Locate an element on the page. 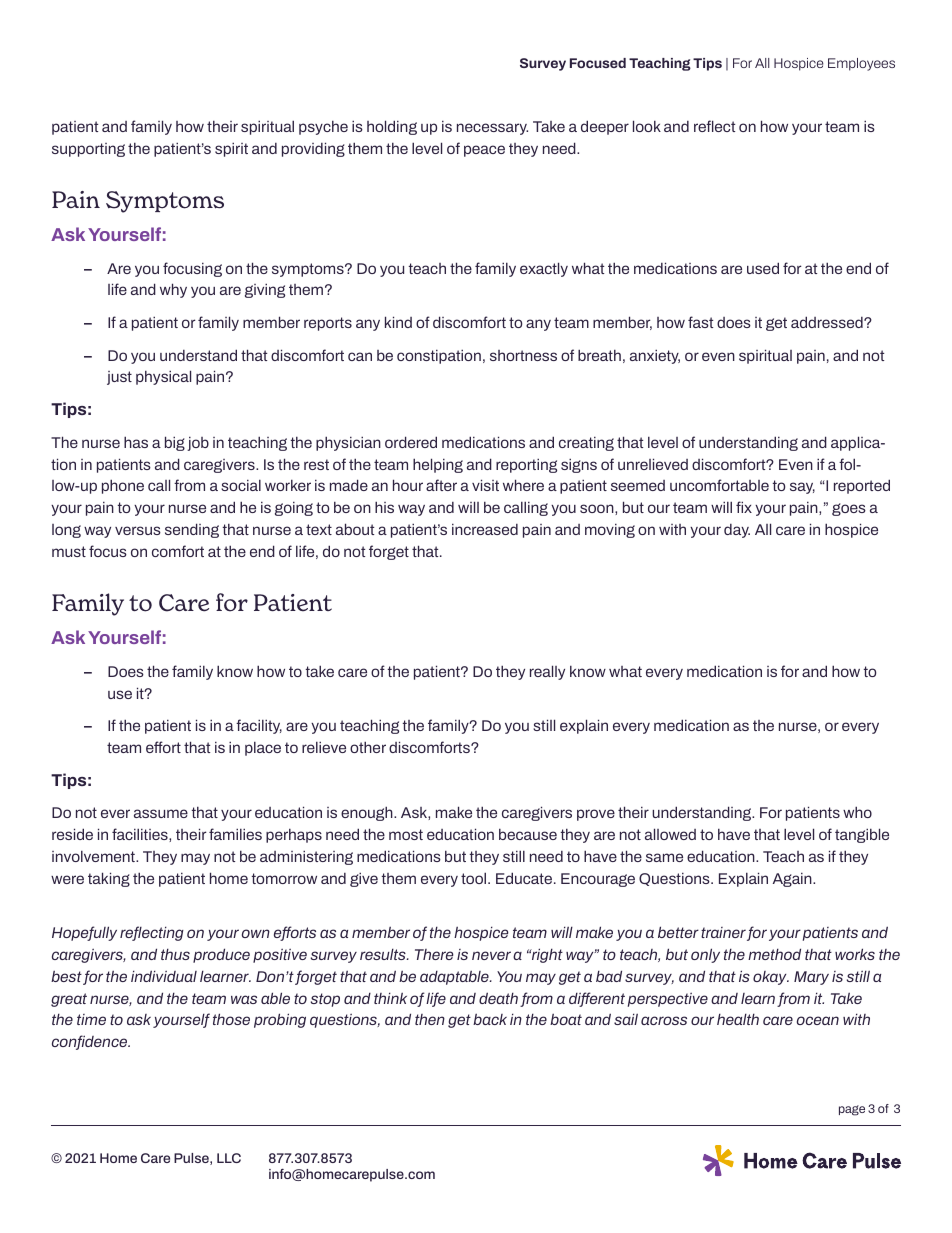 This page has height=1233, width=952. Employees is located at coordinates (861, 64).
